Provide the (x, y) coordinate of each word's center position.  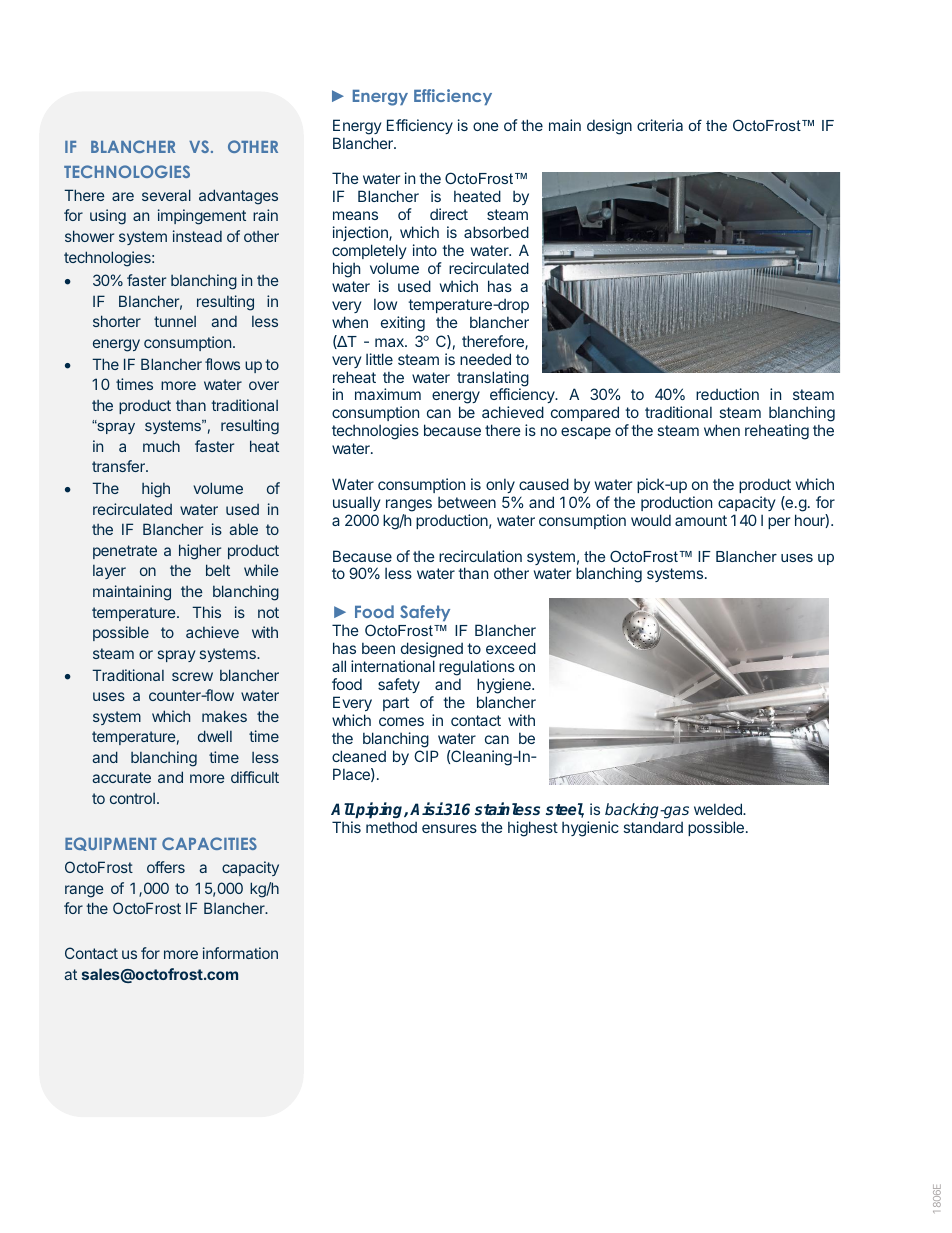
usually (356, 503)
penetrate (125, 552)
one (486, 126)
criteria (660, 125)
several (166, 195)
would (651, 520)
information (240, 953)
